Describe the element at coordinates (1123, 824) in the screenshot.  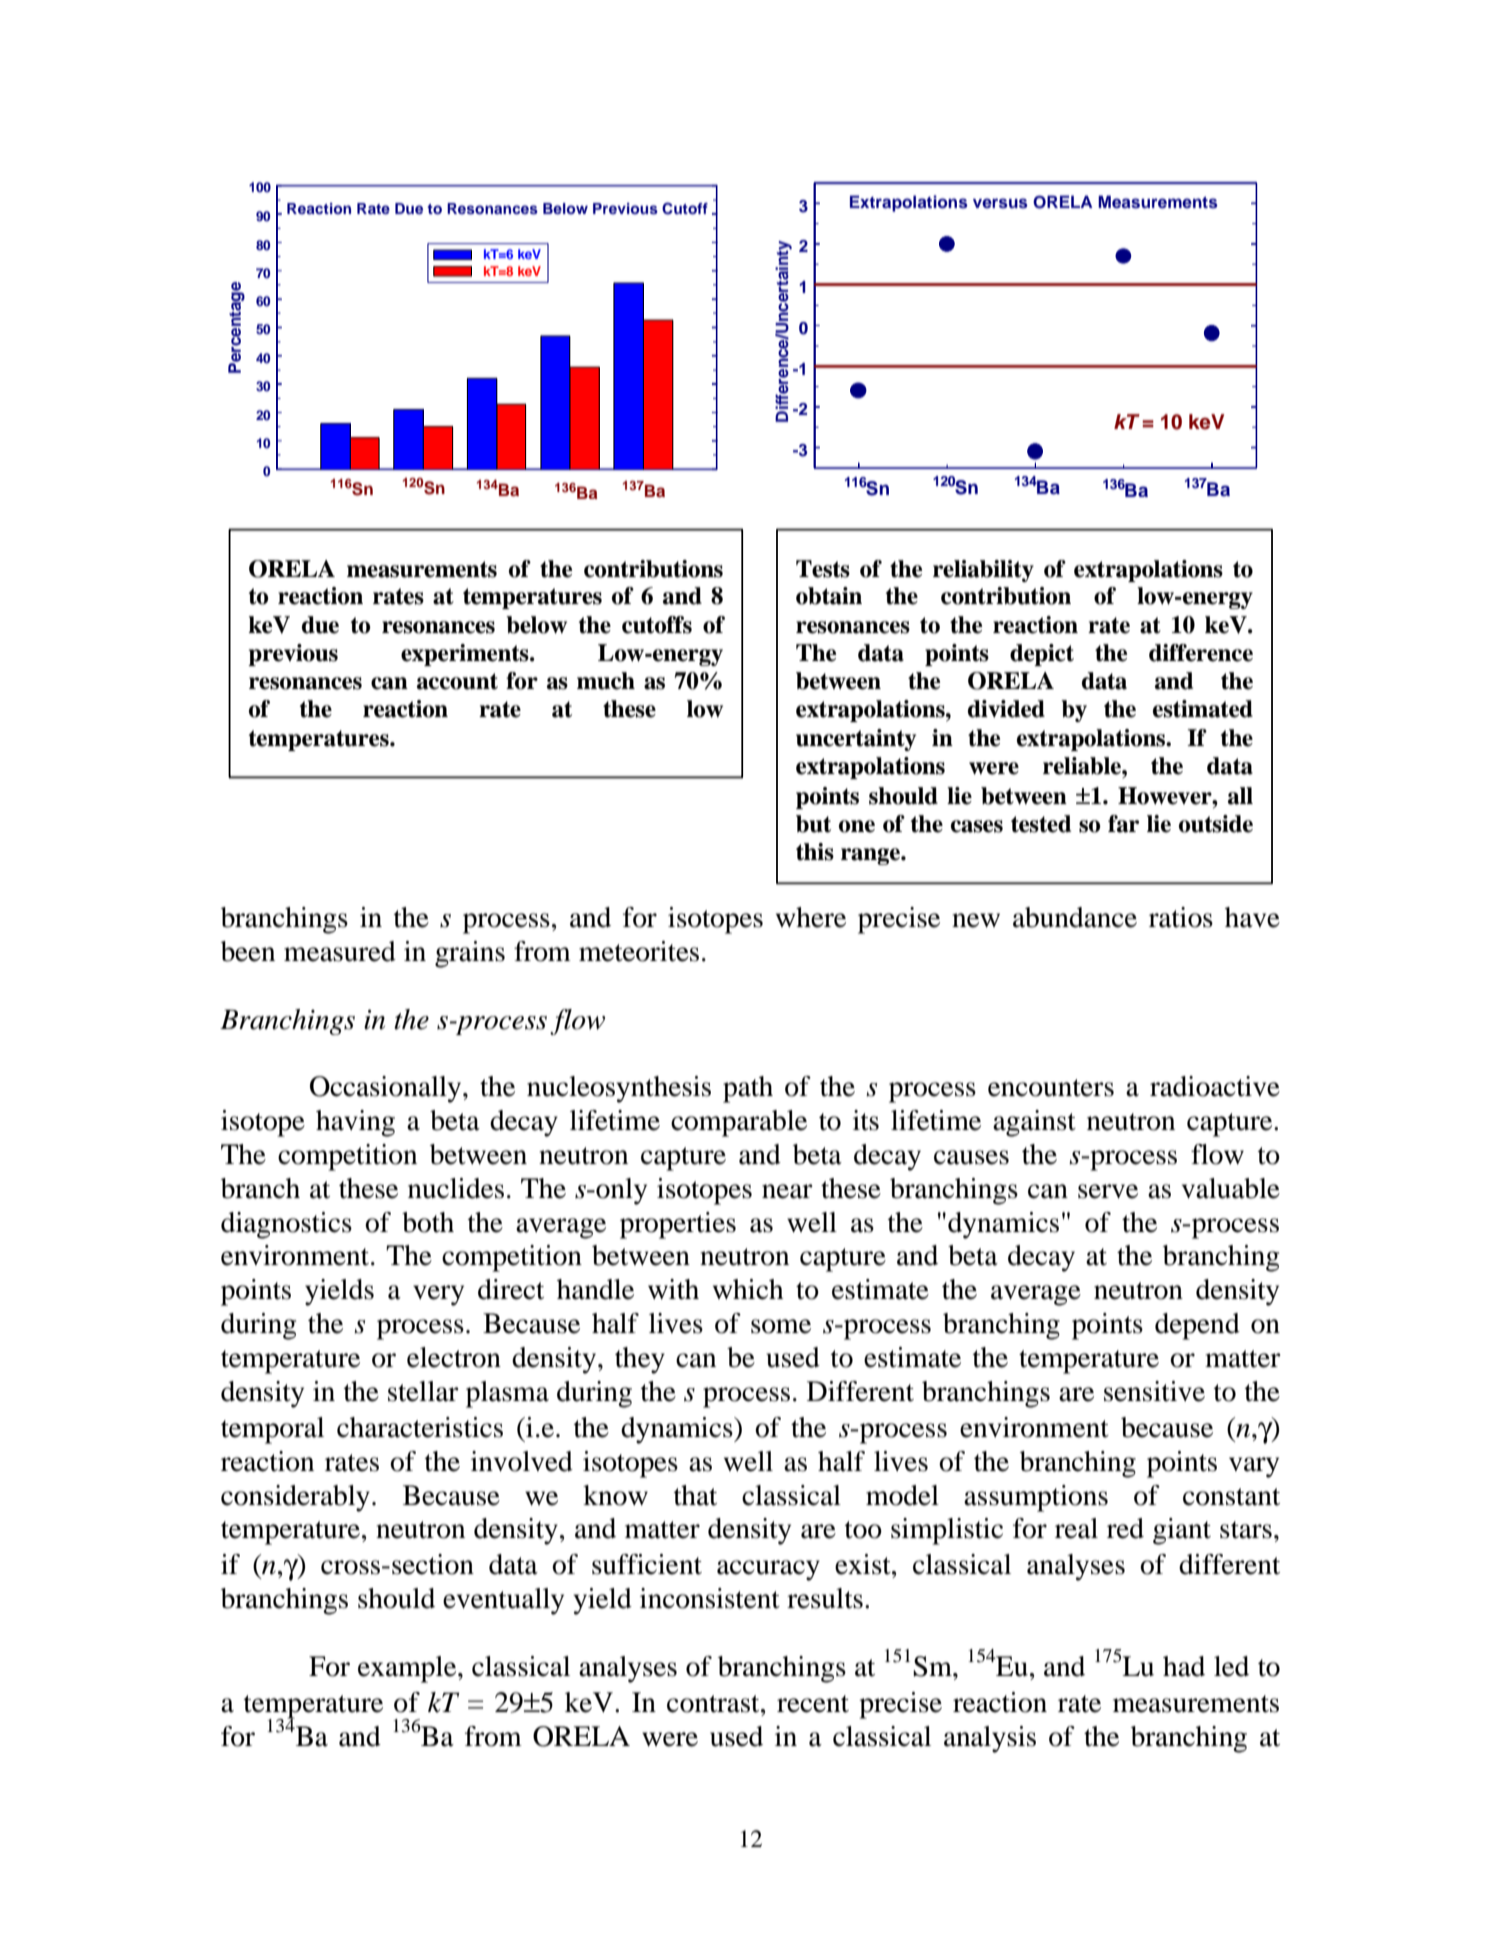
I see `far` at that location.
